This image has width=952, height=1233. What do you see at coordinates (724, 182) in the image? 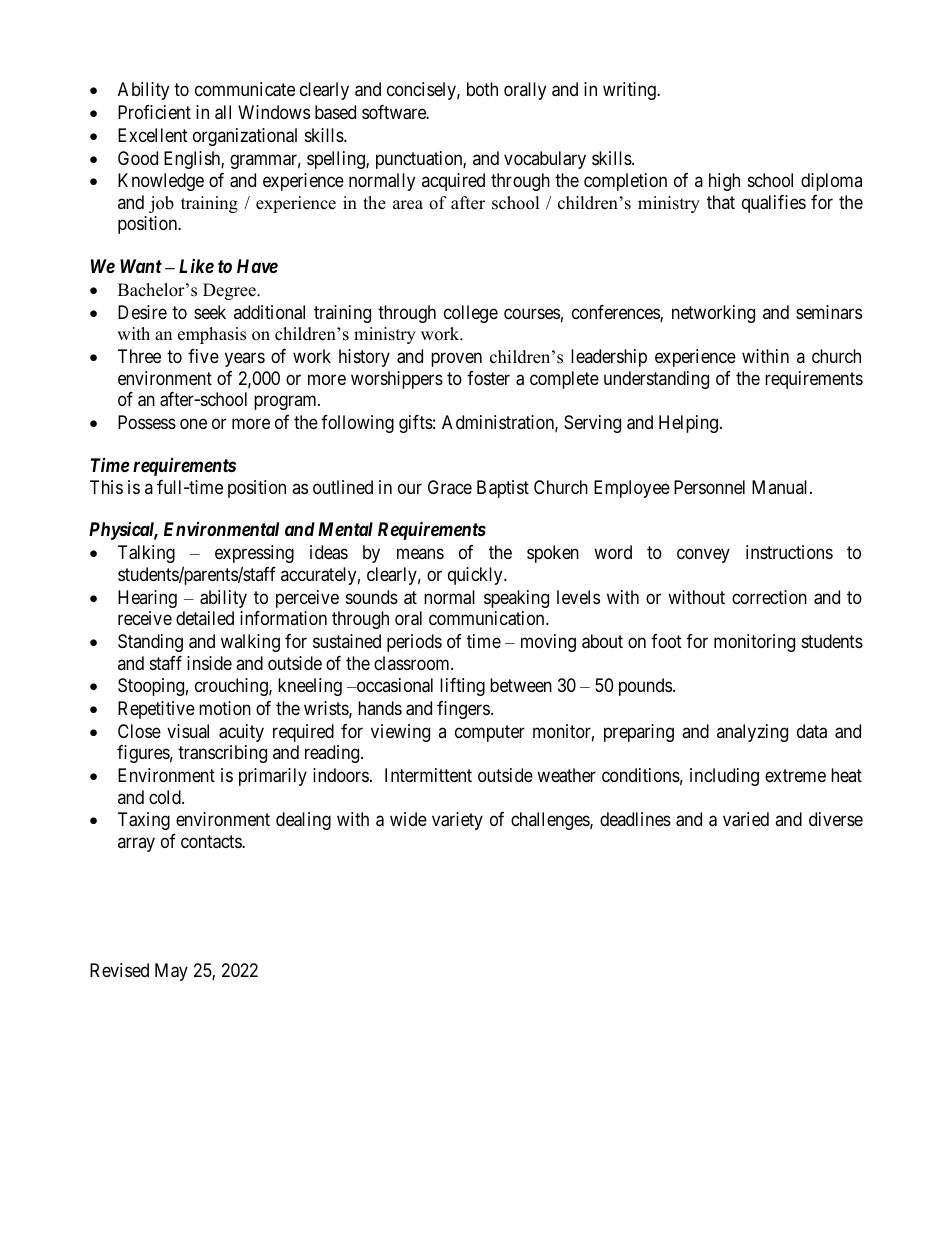
I see `high` at bounding box center [724, 182].
